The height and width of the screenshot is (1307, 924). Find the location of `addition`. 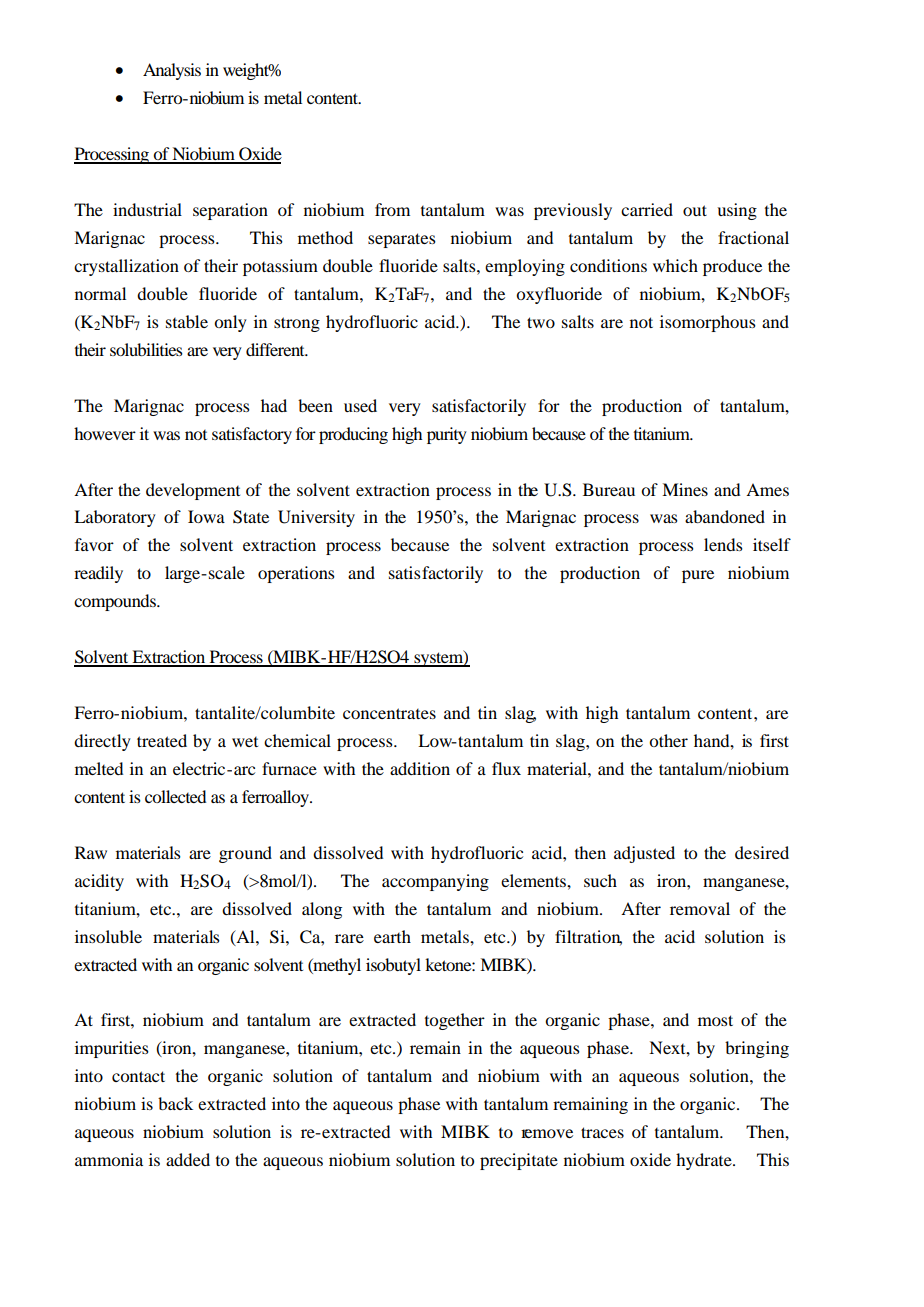

addition is located at coordinates (420, 768).
